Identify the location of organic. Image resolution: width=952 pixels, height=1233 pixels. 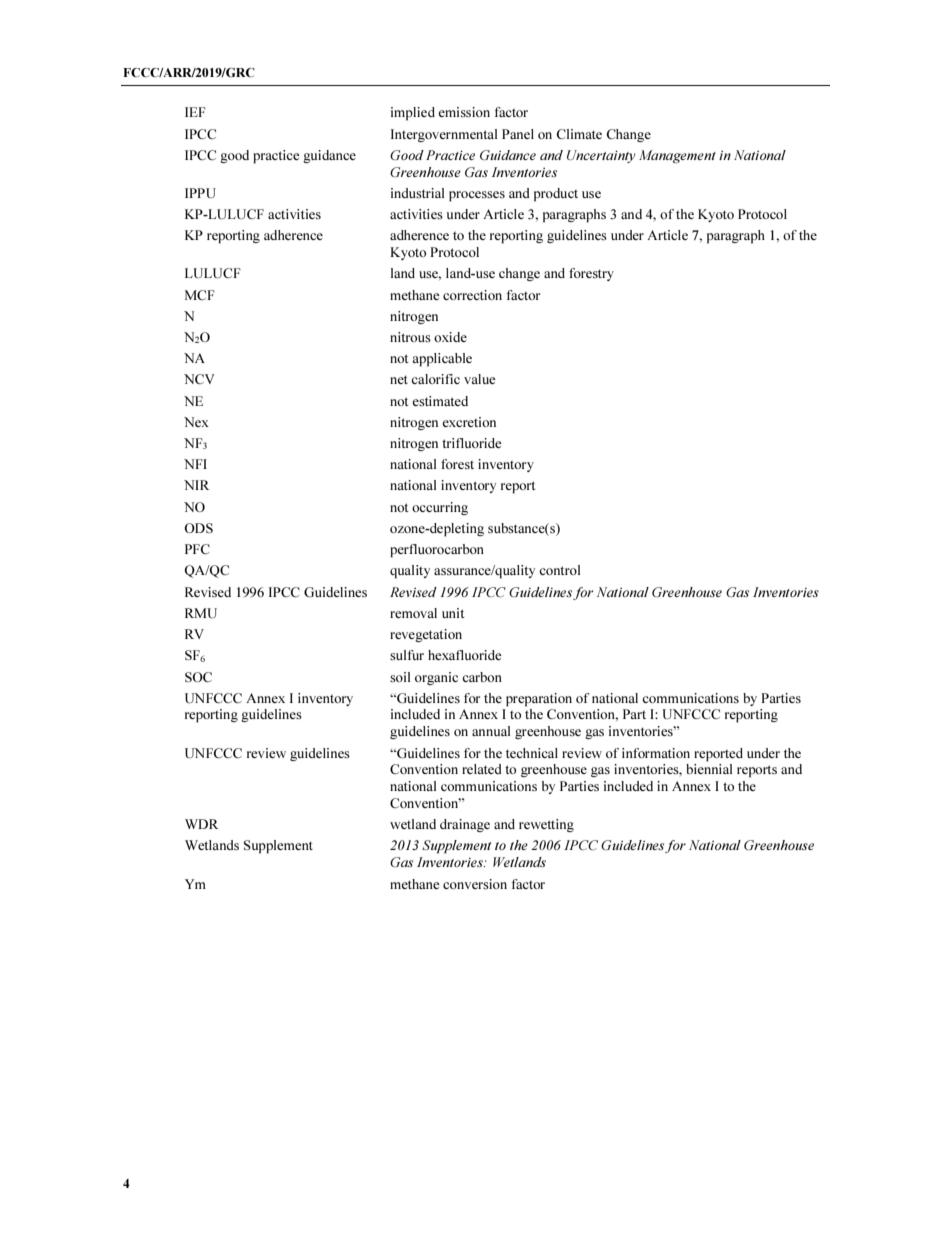
(436, 678).
